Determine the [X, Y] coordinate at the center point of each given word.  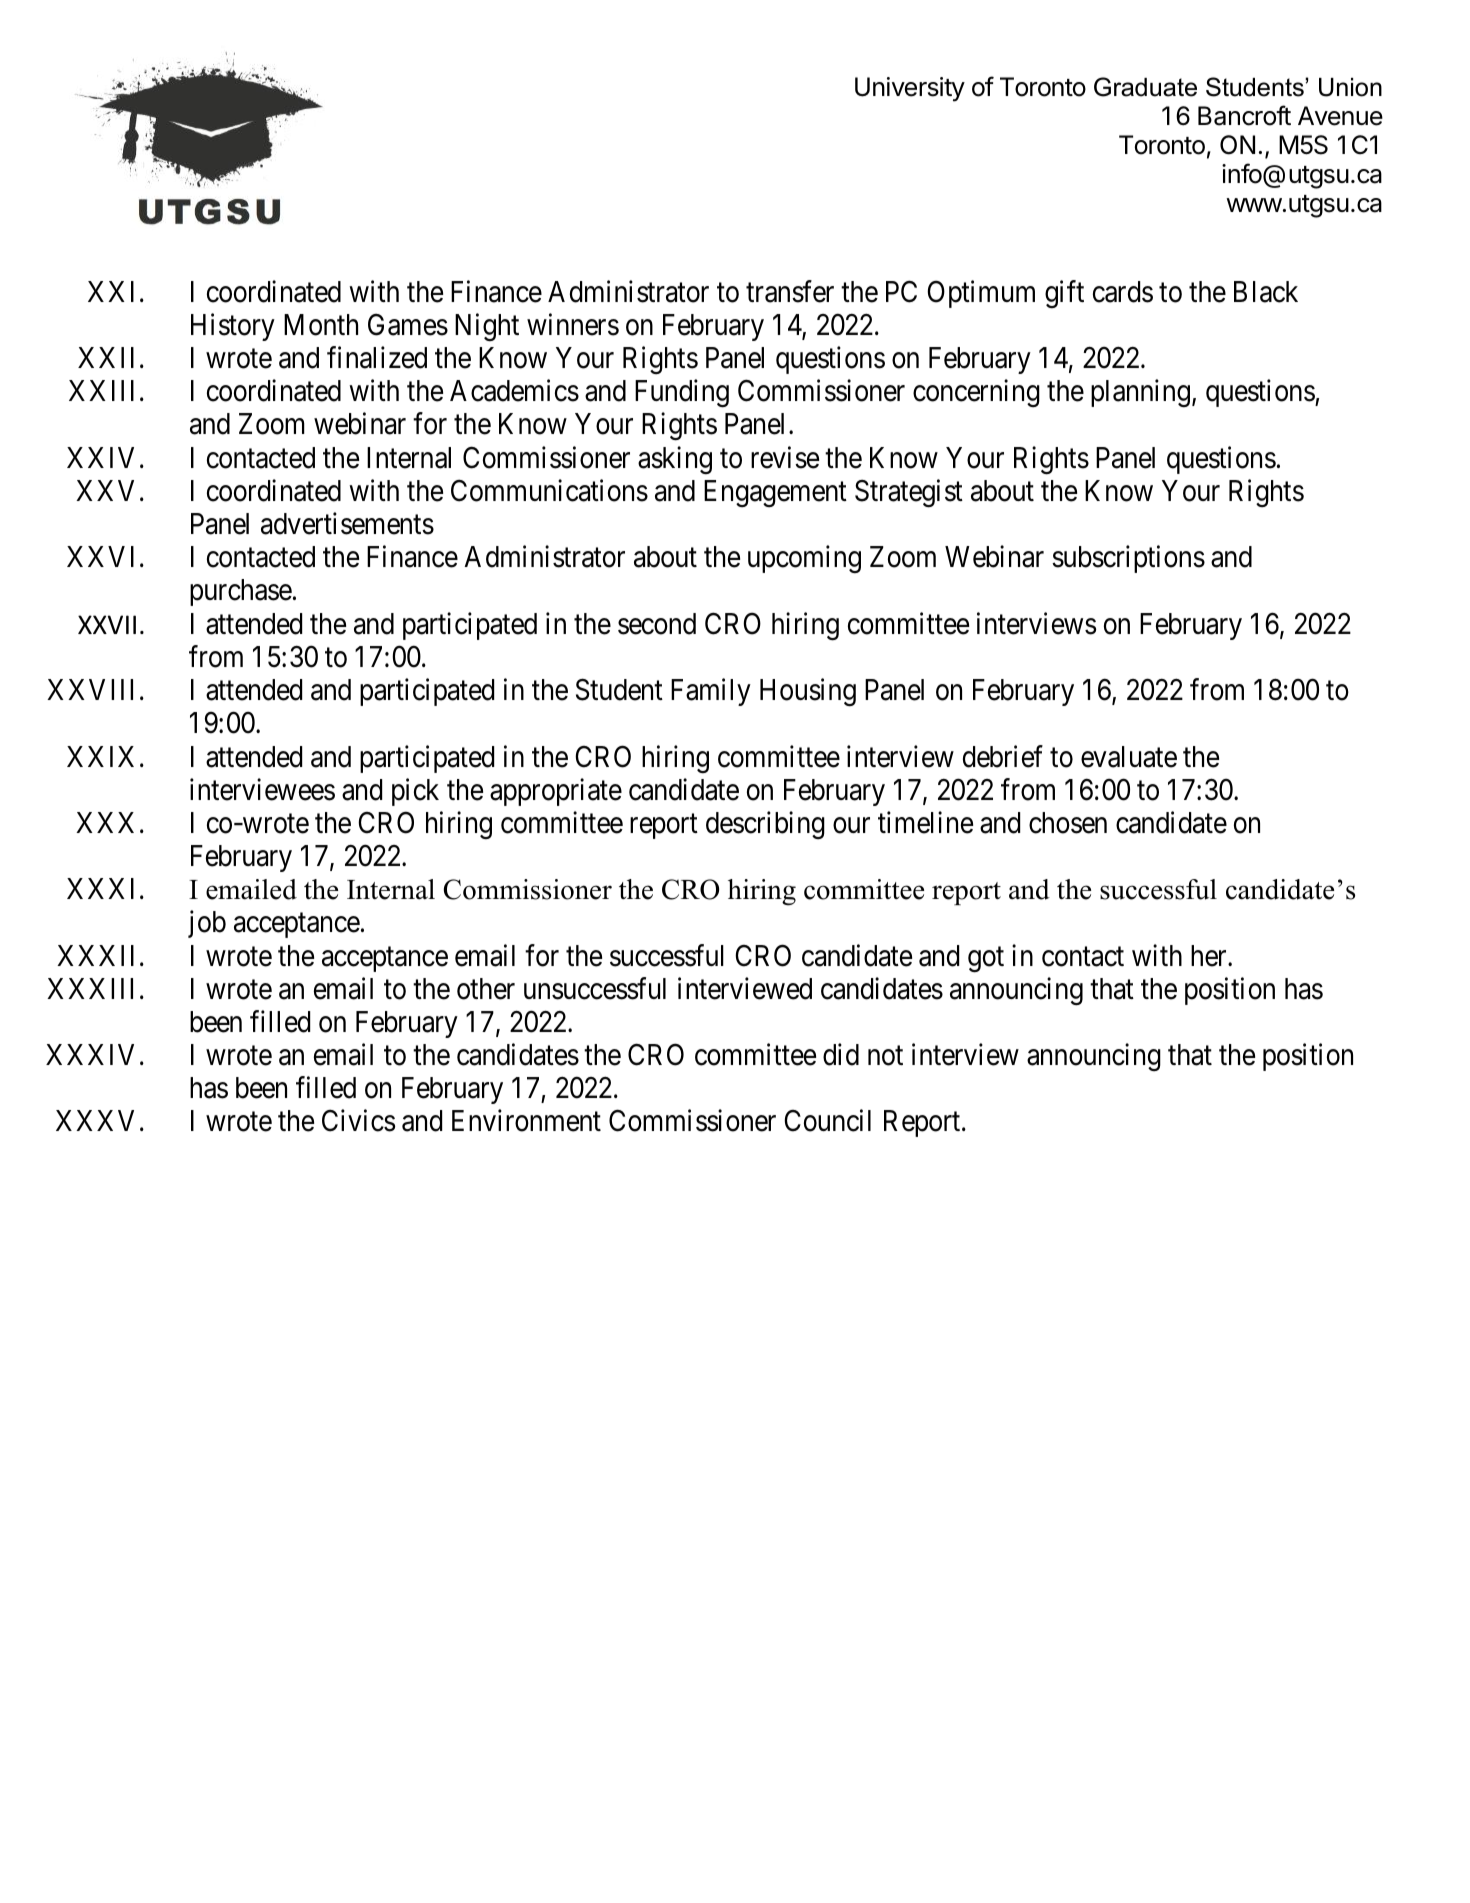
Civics [358, 1121]
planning [1140, 393]
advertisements [347, 523]
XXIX [100, 756]
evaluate [1129, 757]
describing [765, 825]
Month [321, 325]
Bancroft [1244, 115]
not [885, 1056]
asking [675, 460]
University [910, 89]
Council [827, 1121]
